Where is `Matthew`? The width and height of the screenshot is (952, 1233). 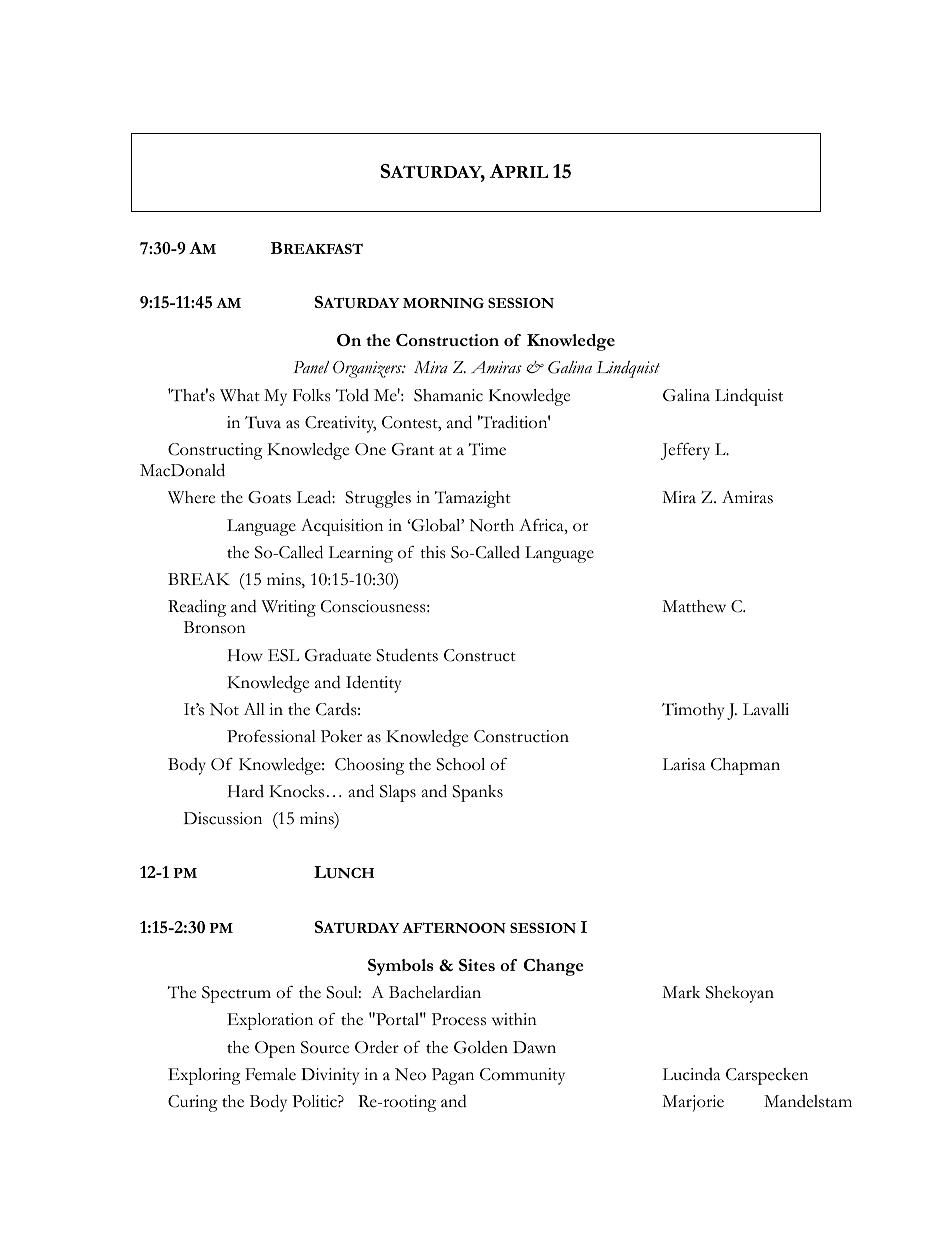 Matthew is located at coordinates (694, 606).
